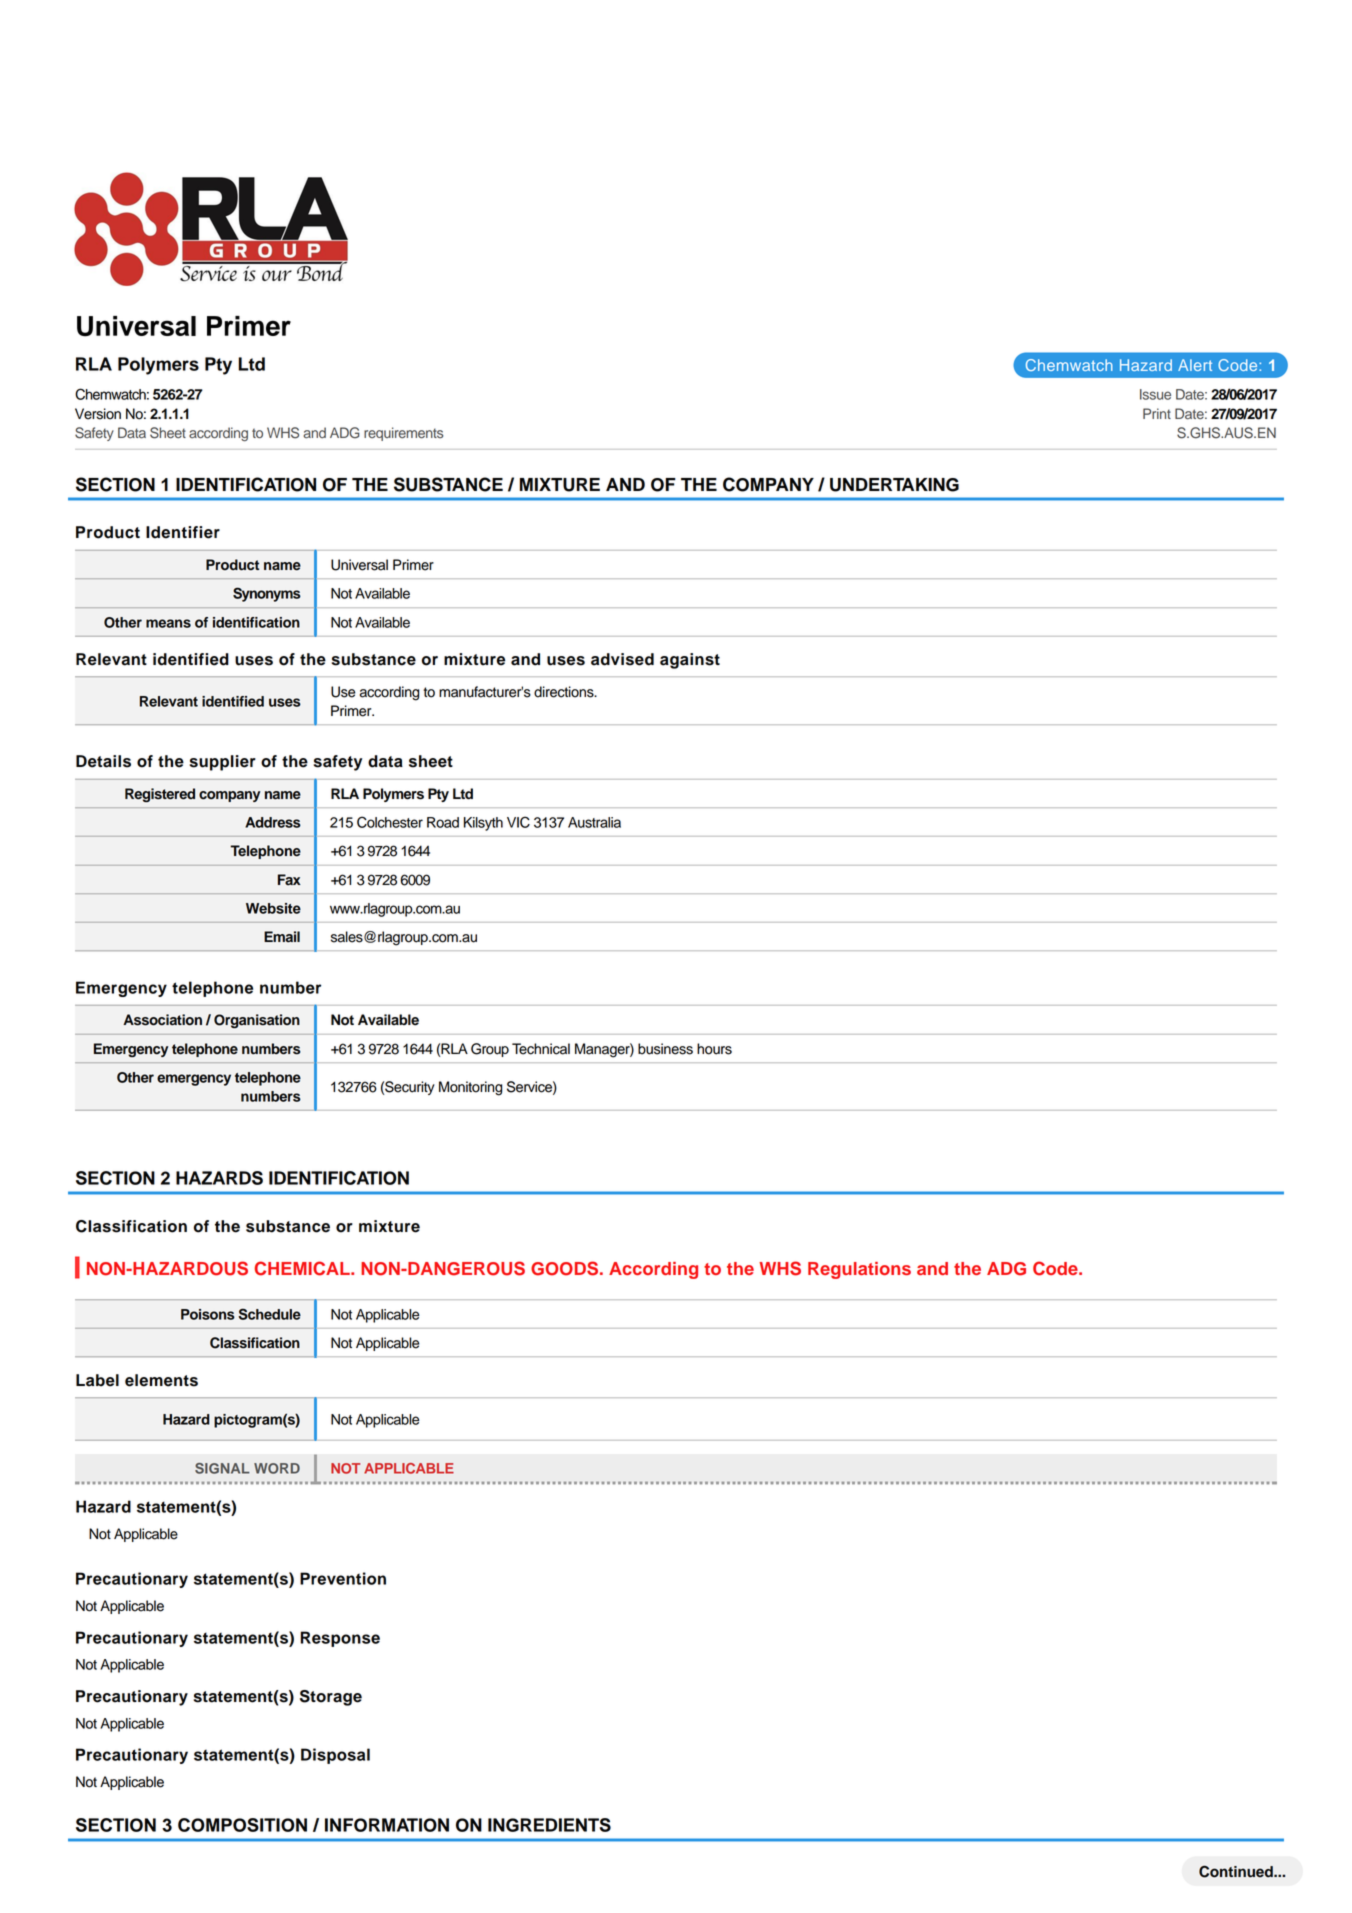 Image resolution: width=1352 pixels, height=1913 pixels. Describe the element at coordinates (665, 1049) in the screenshot. I see `business` at that location.
